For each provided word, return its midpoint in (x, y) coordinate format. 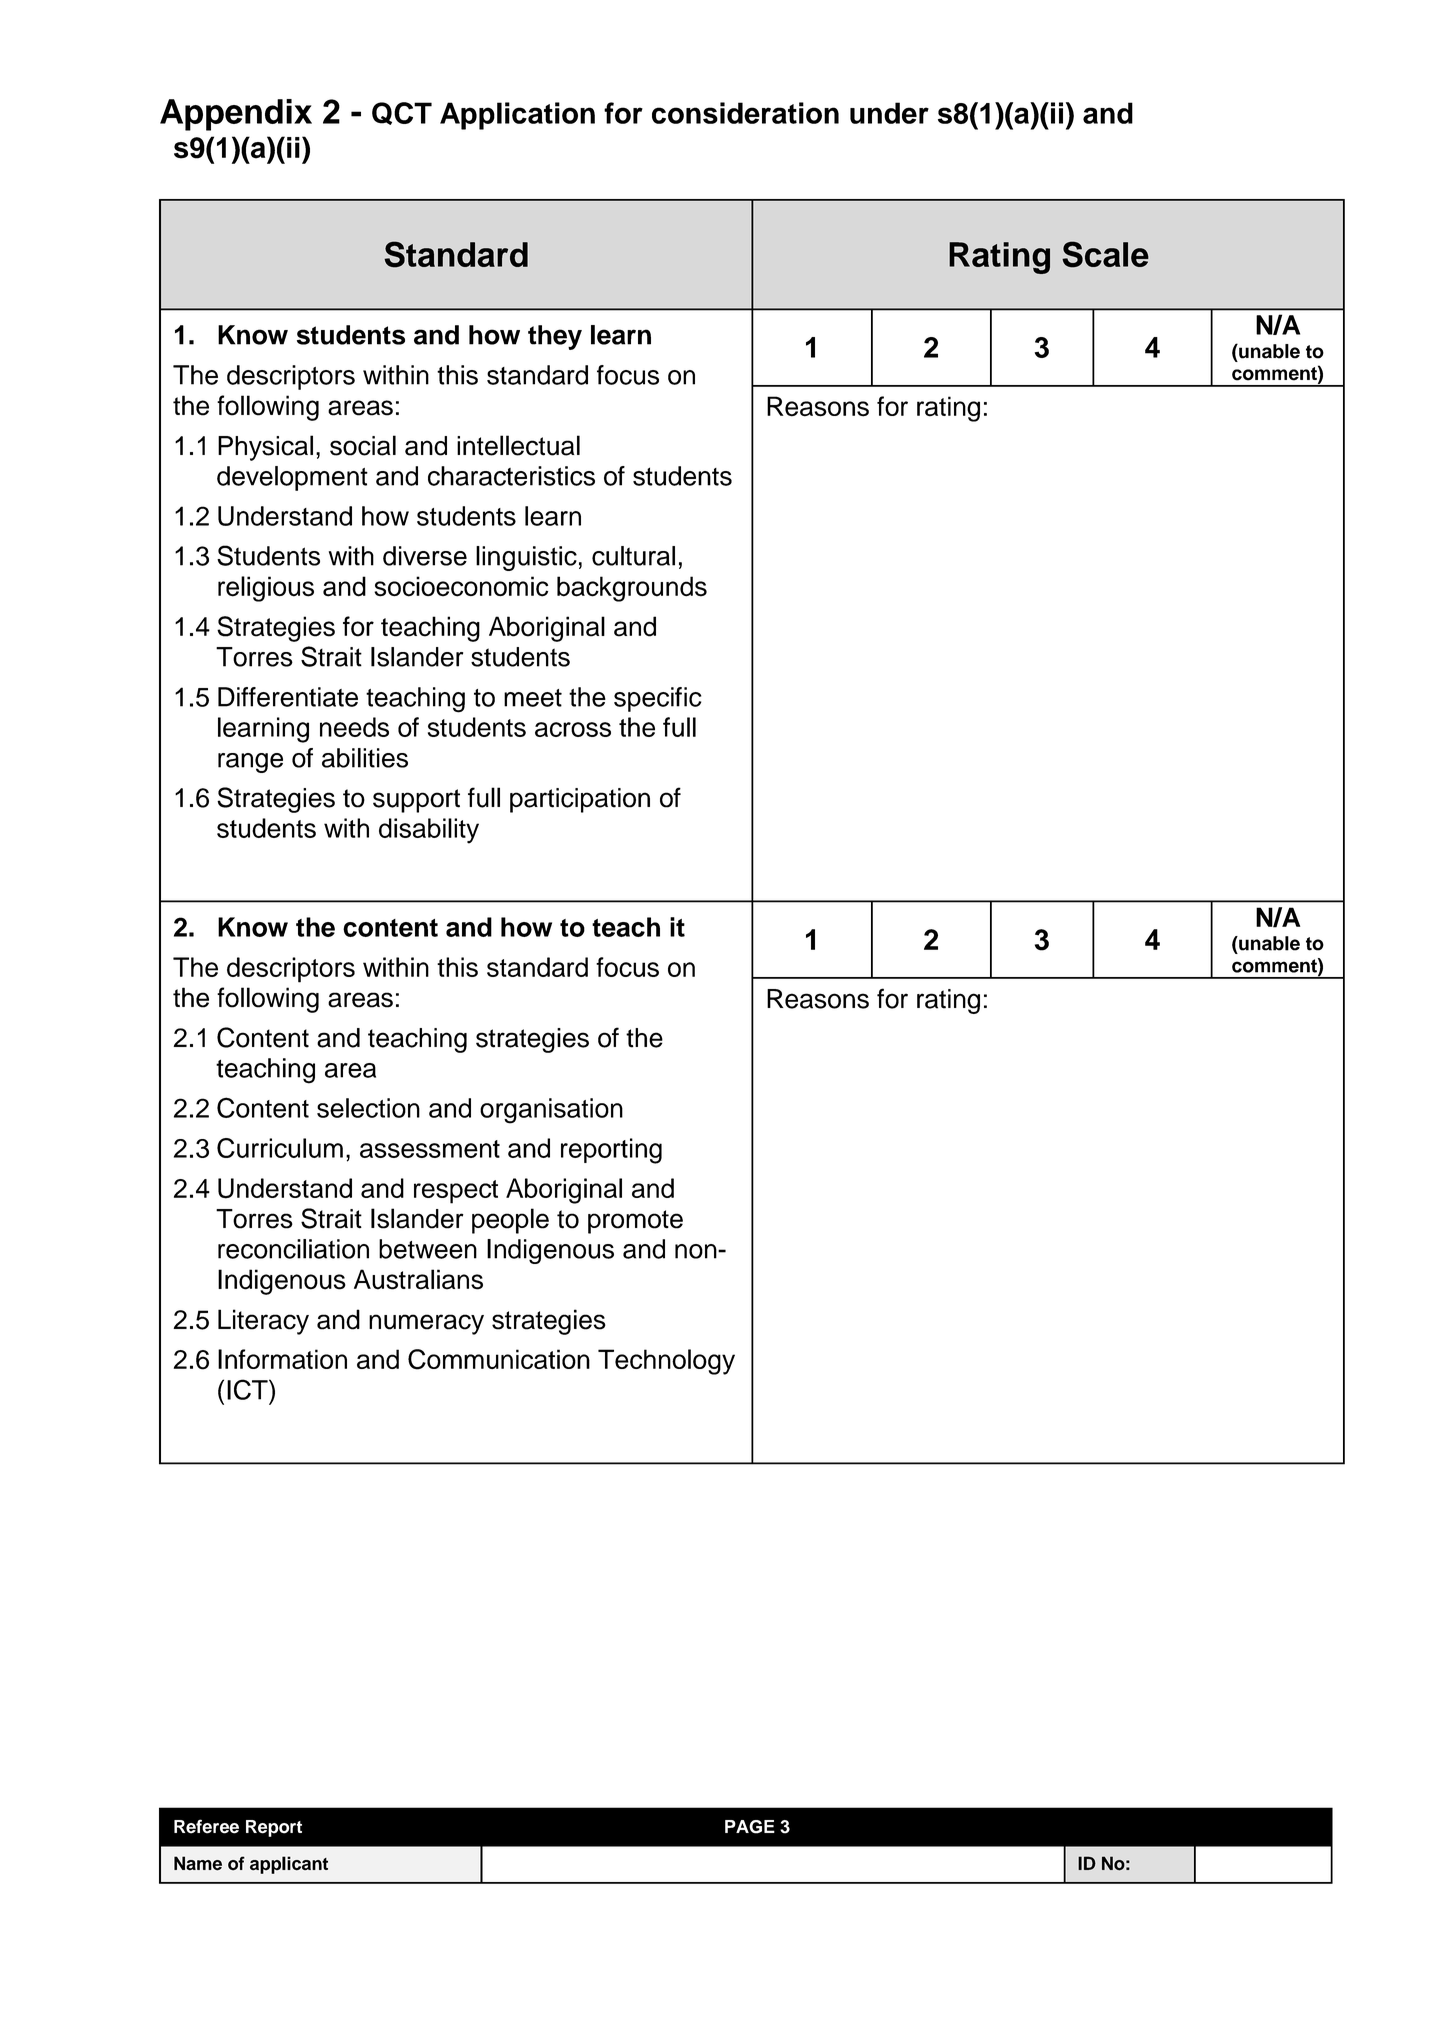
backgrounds (632, 589)
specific (657, 699)
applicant (289, 1865)
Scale (1105, 254)
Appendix (236, 115)
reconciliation (293, 1249)
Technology (666, 1362)
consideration (745, 113)
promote (635, 1222)
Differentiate (288, 697)
